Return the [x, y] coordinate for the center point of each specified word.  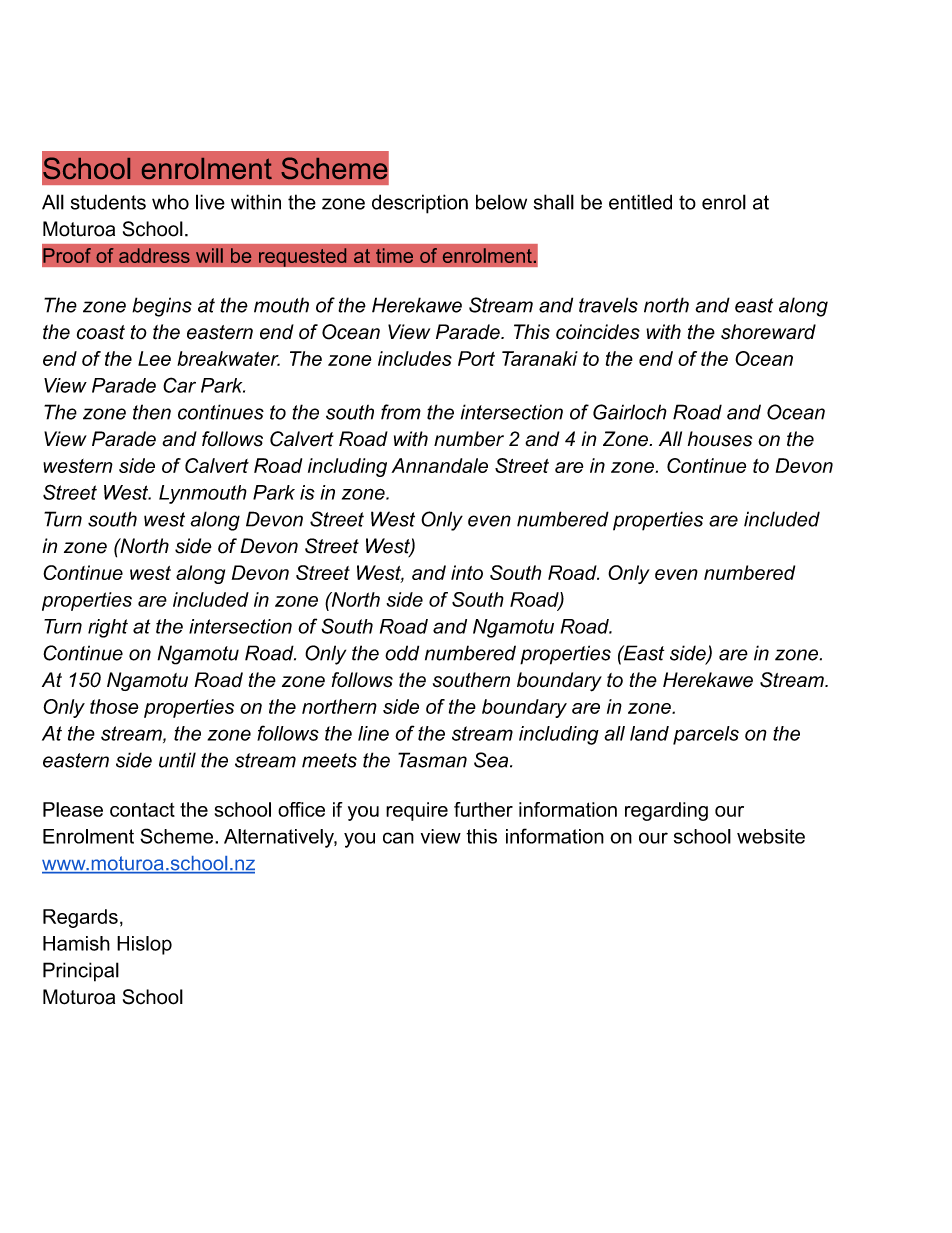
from [401, 412]
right [108, 628]
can [398, 838]
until [177, 760]
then [152, 412]
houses [720, 439]
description [420, 204]
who [170, 202]
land [649, 733]
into [467, 572]
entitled [640, 202]
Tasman [432, 760]
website [771, 836]
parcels [706, 735]
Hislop [144, 945]
